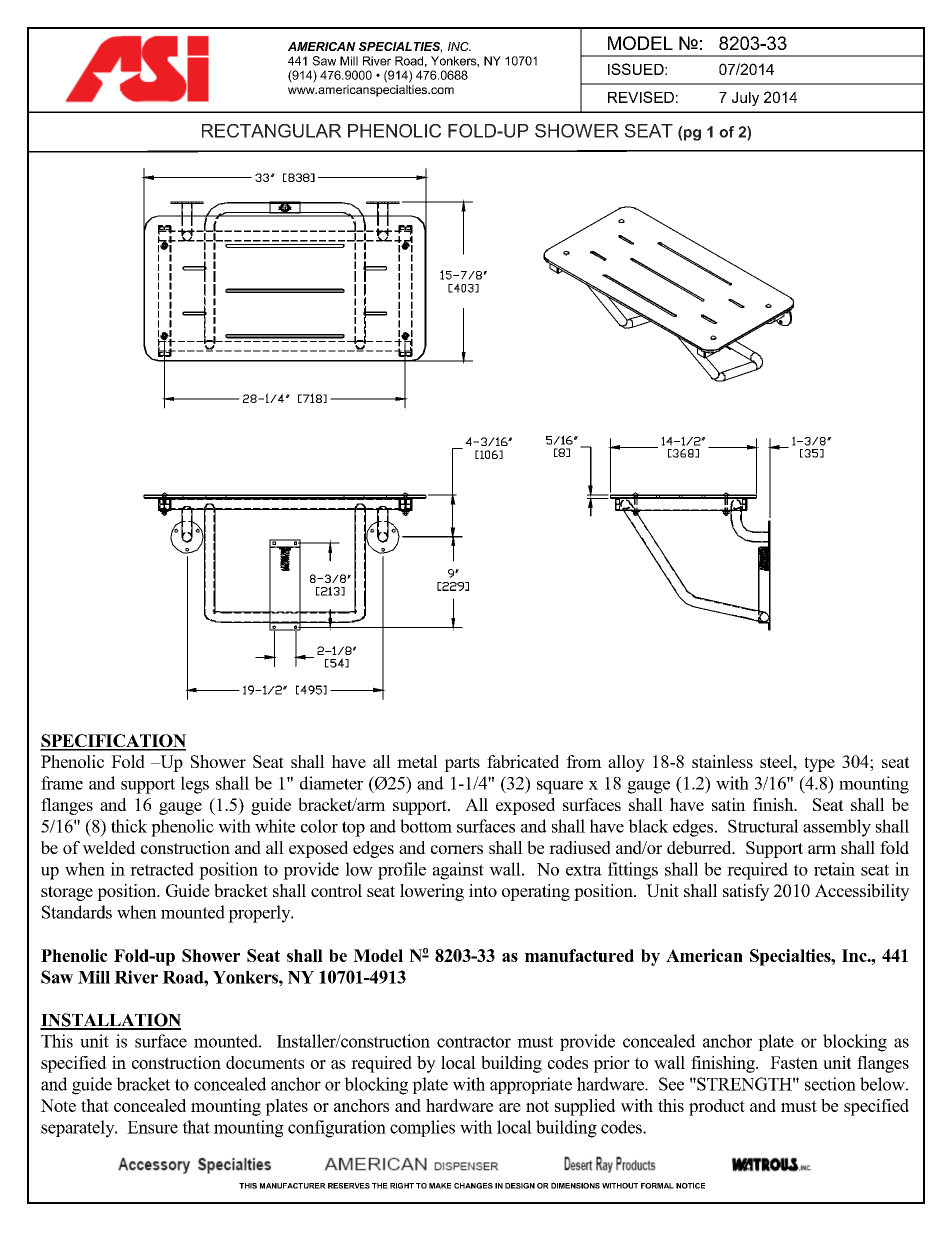  What do you see at coordinates (162, 869) in the page?
I see `retracted` at bounding box center [162, 869].
